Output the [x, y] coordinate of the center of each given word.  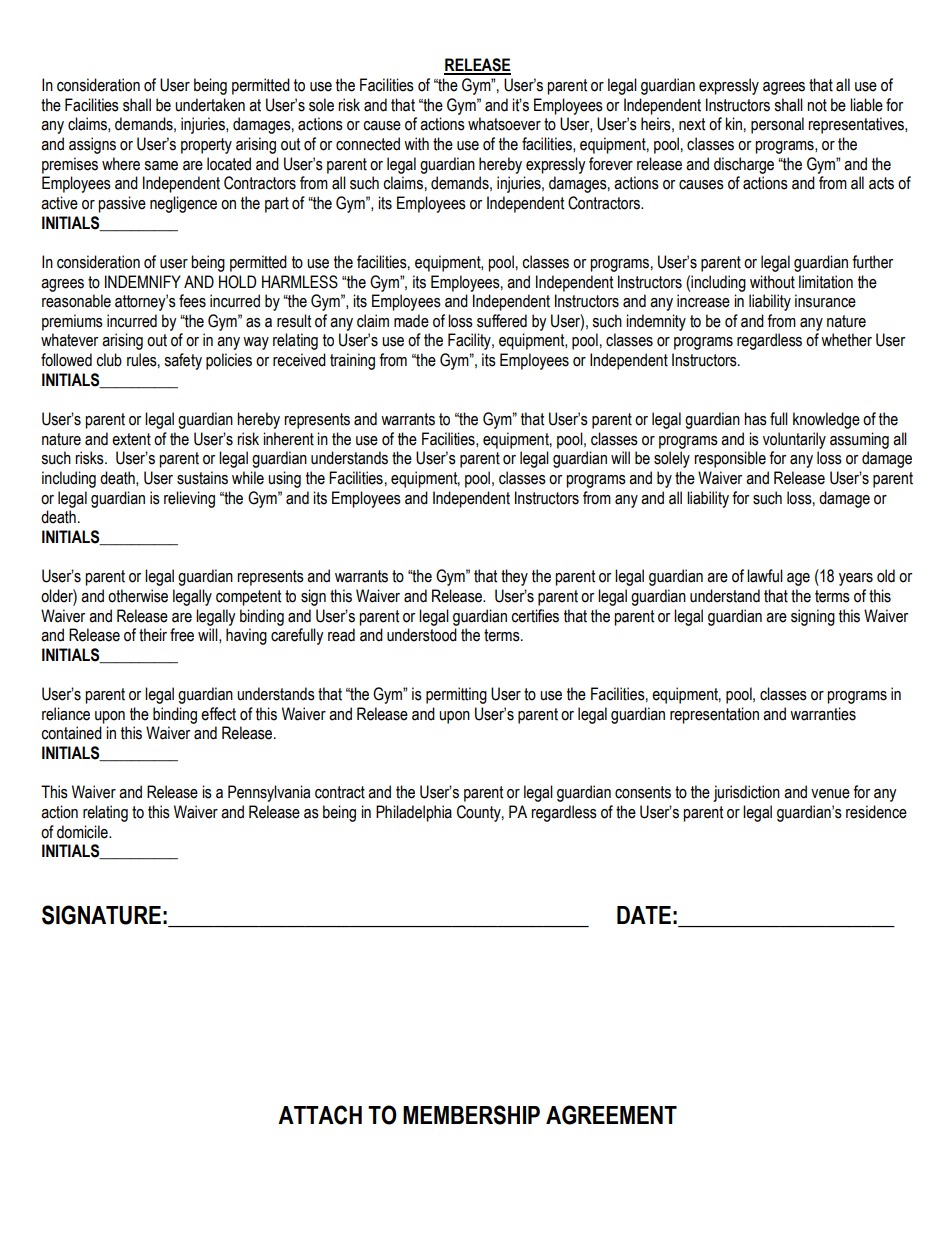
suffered [502, 321]
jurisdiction [746, 793]
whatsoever [504, 124]
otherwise [138, 596]
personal [777, 125]
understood [422, 635]
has [755, 419]
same [161, 166]
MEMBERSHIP [471, 1115]
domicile [83, 832]
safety [183, 361]
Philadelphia [414, 813]
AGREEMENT [611, 1115]
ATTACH [320, 1115]
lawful [765, 576]
